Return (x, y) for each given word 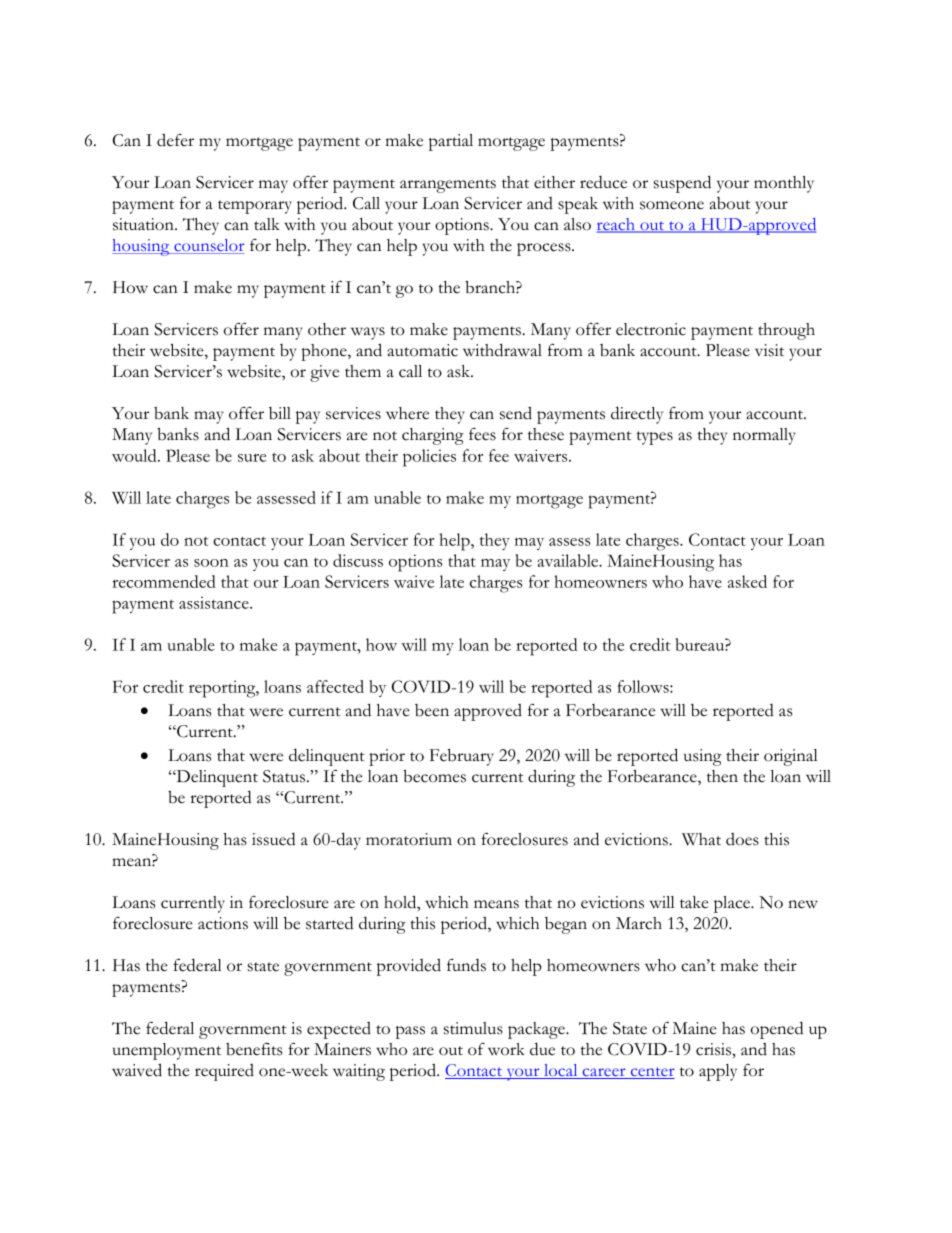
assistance (215, 602)
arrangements (448, 186)
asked (747, 581)
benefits (254, 1049)
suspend (682, 184)
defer (175, 140)
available (569, 560)
